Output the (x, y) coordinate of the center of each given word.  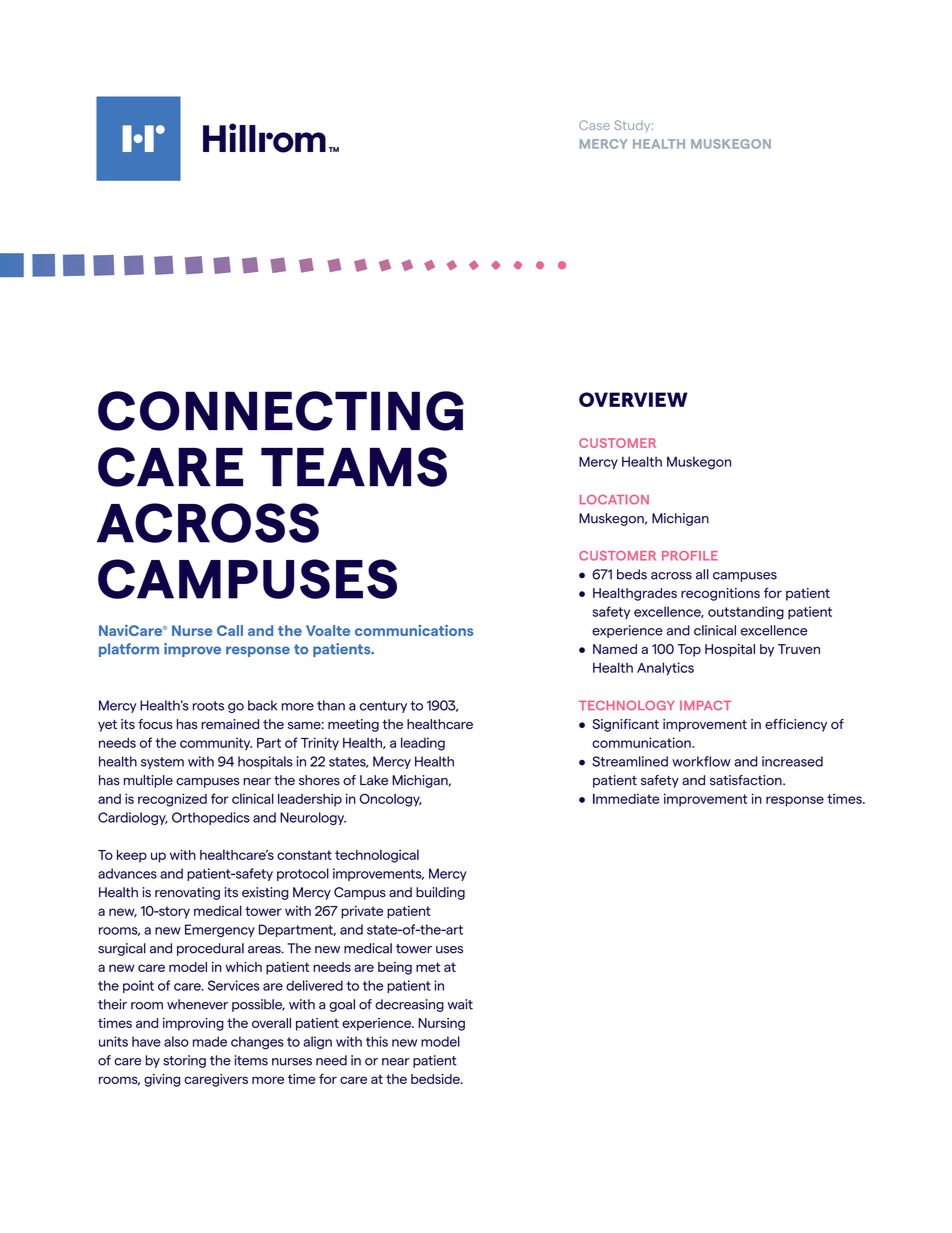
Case (594, 125)
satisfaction (747, 780)
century (383, 707)
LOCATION (614, 499)
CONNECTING (281, 411)
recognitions (720, 594)
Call (230, 630)
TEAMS (354, 467)
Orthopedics (211, 818)
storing (184, 1061)
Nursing (441, 1024)
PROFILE (690, 556)
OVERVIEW (633, 399)
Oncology (391, 800)
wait (460, 1004)
